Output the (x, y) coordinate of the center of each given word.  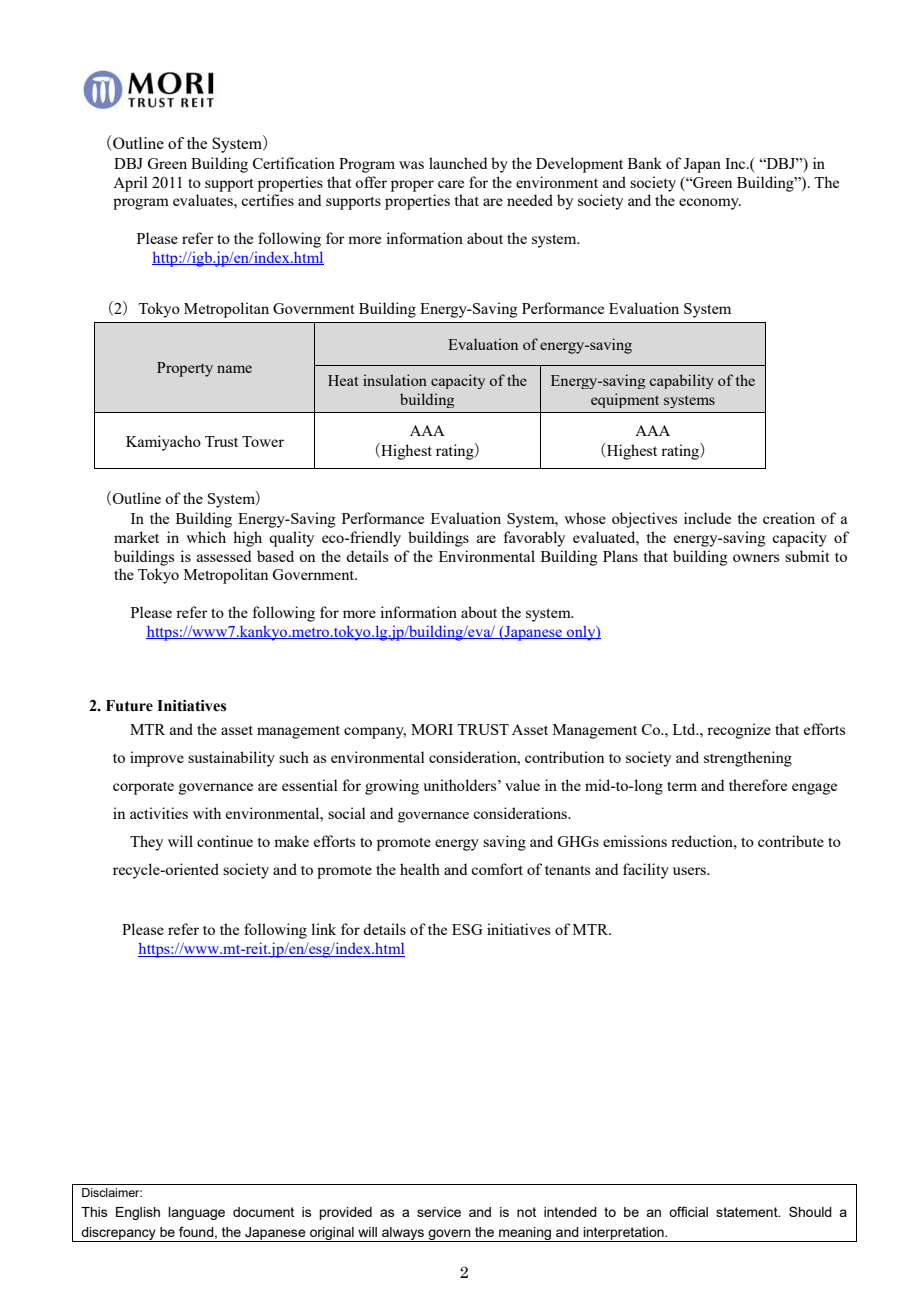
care (451, 184)
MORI (432, 729)
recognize (739, 731)
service (439, 1212)
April (130, 184)
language (196, 1213)
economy (710, 204)
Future (129, 706)
